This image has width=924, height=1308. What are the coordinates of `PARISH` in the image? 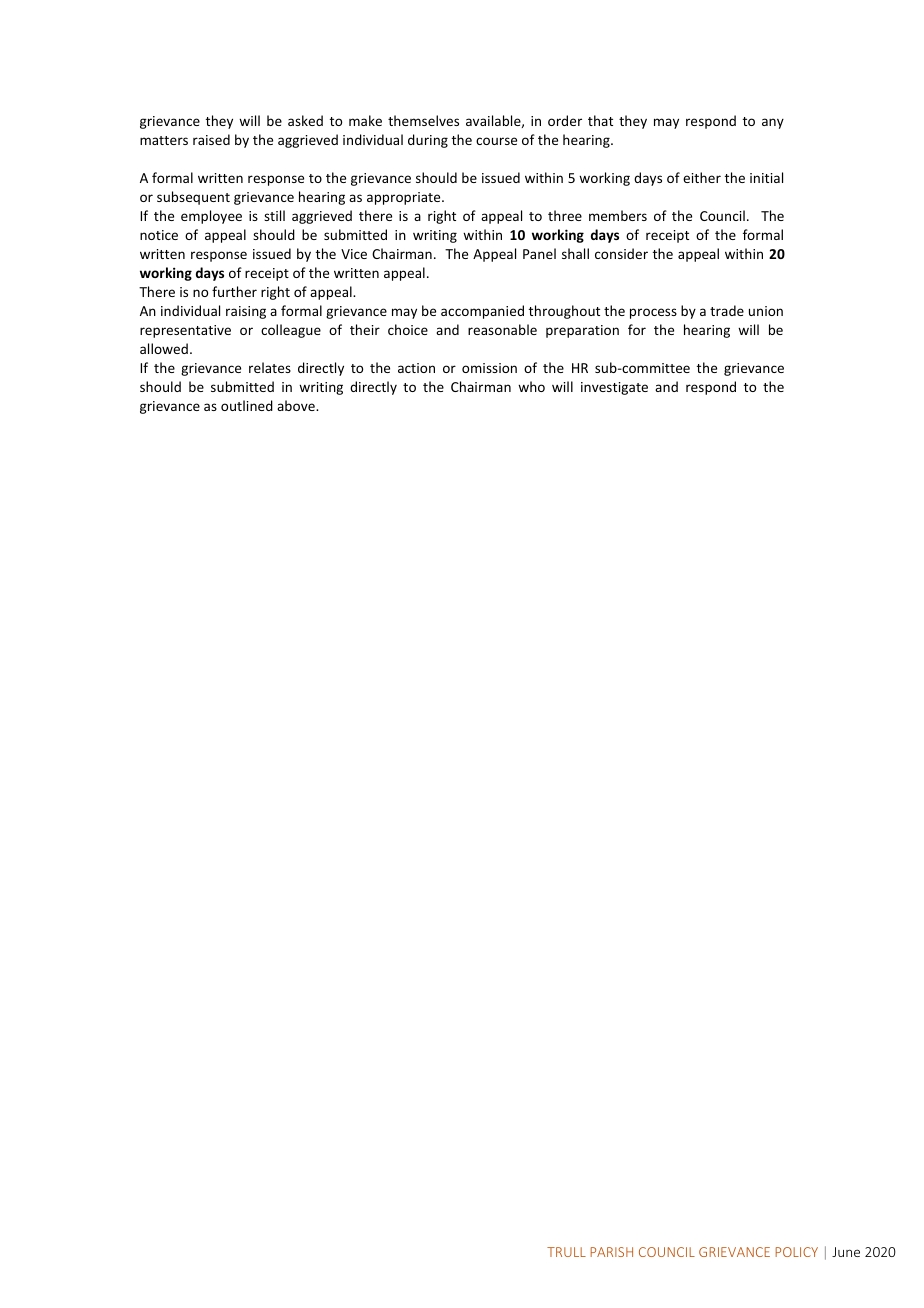 It's located at (611, 1252).
